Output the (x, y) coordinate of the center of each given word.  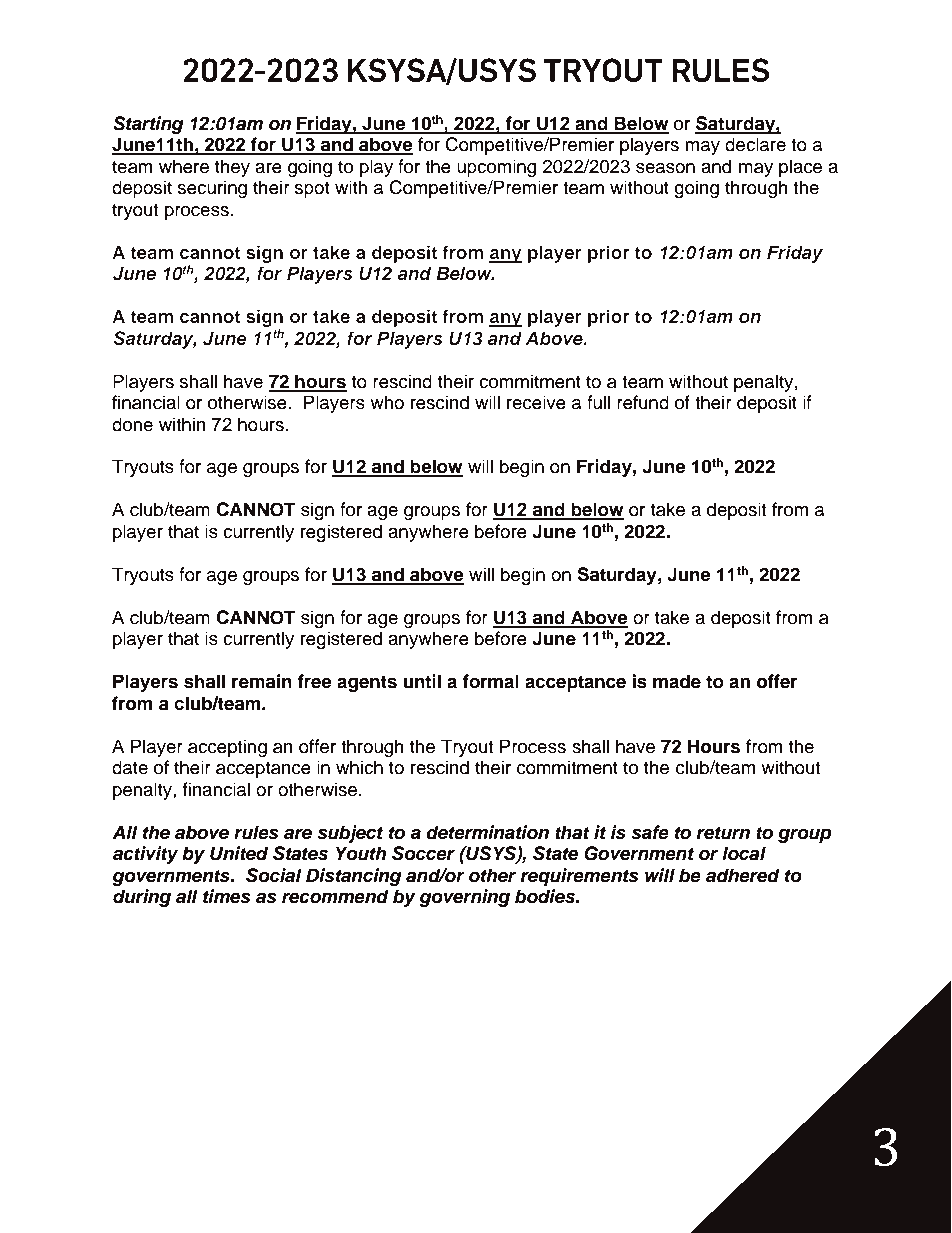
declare (755, 144)
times (226, 896)
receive (536, 402)
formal (490, 681)
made (677, 681)
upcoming (496, 168)
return (723, 833)
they (232, 168)
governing (464, 898)
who (387, 402)
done (132, 424)
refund (643, 402)
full (598, 402)
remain (262, 681)
